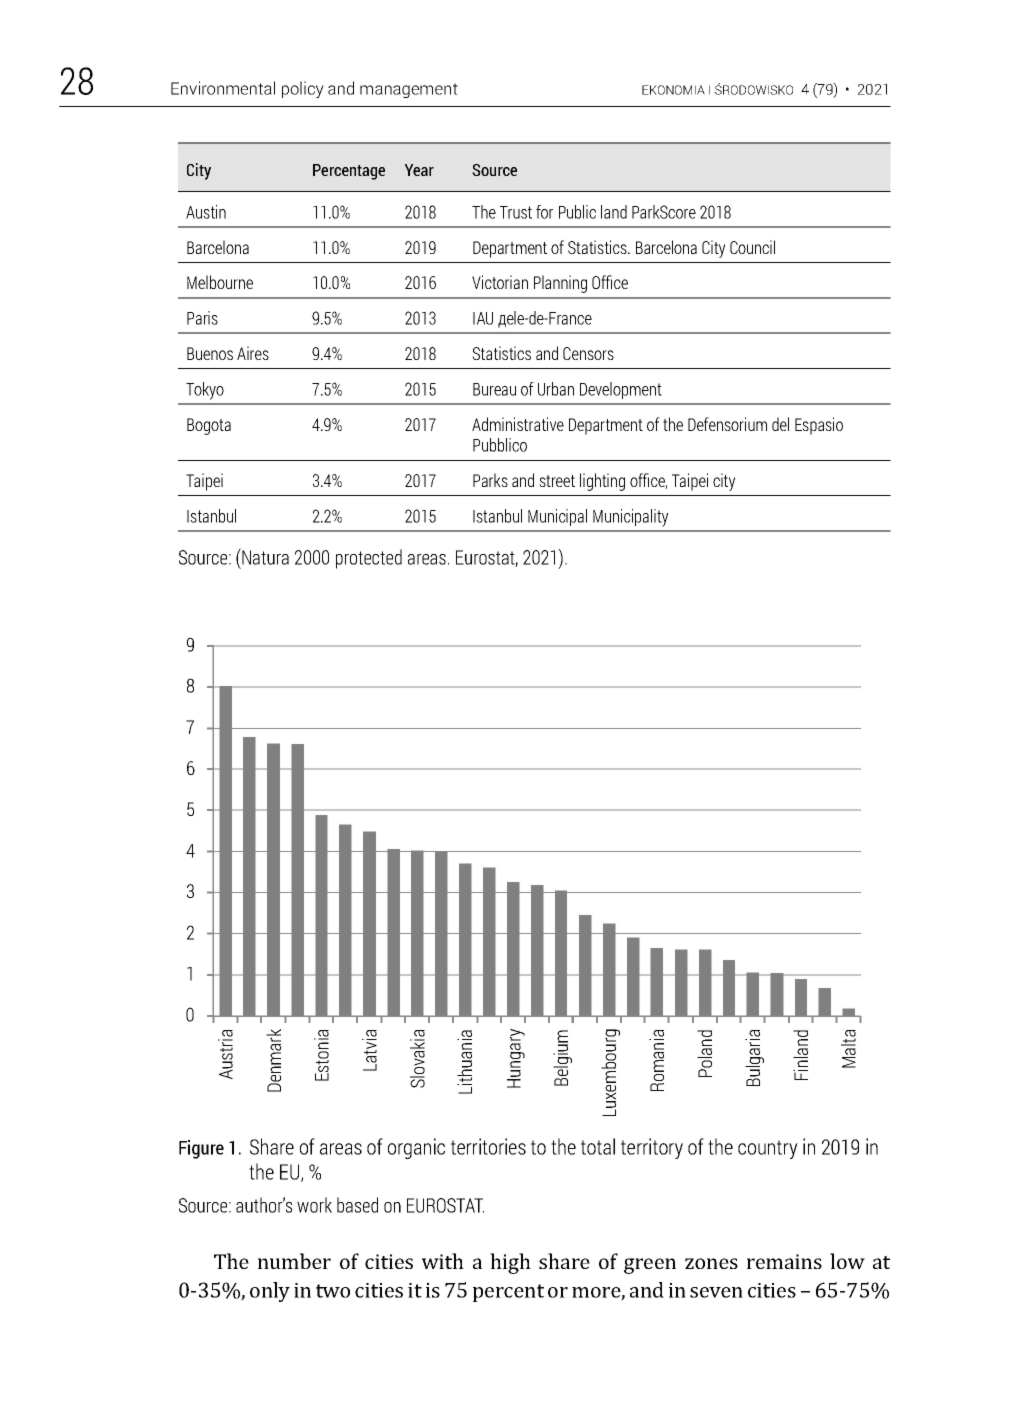  I want to click on Council, so click(752, 247).
